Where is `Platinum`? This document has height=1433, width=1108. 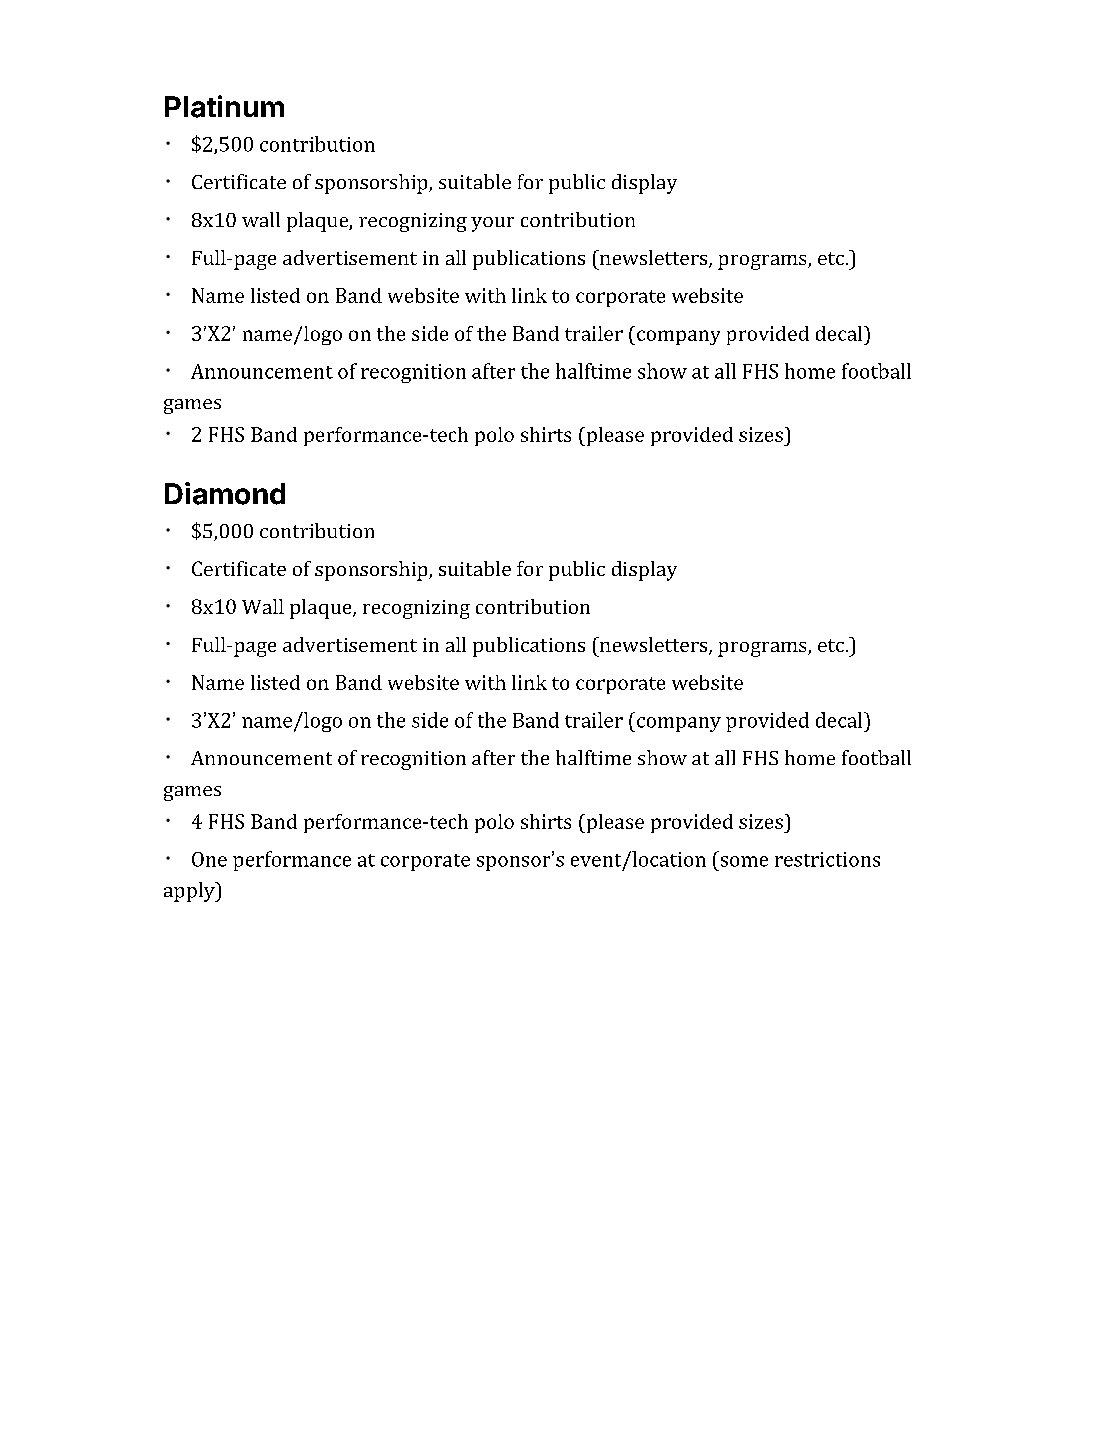 Platinum is located at coordinates (224, 106).
